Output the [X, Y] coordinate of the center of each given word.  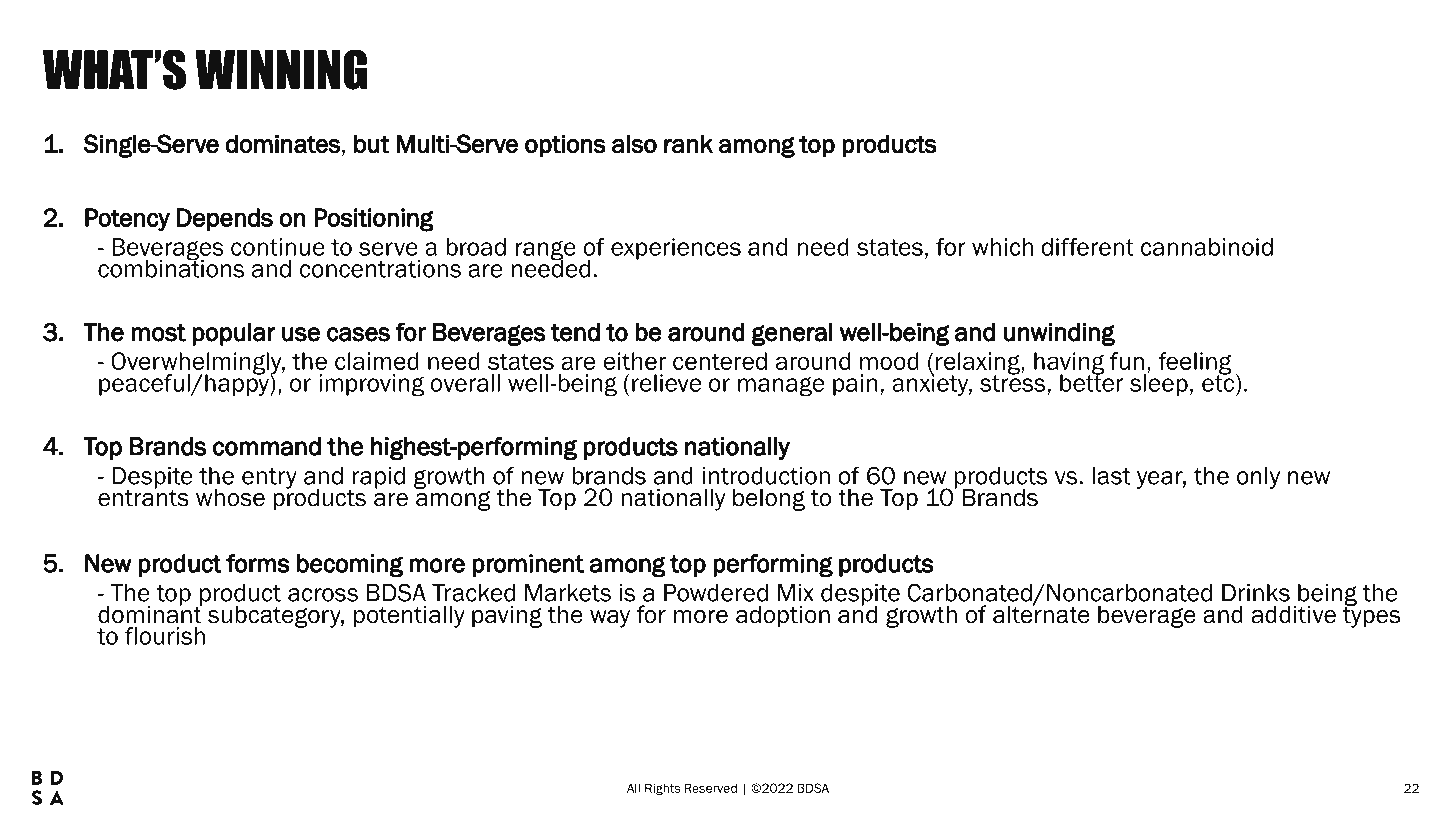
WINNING [281, 69]
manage [781, 386]
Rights [662, 789]
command [267, 446]
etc [1218, 382]
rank [688, 144]
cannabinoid [1207, 247]
